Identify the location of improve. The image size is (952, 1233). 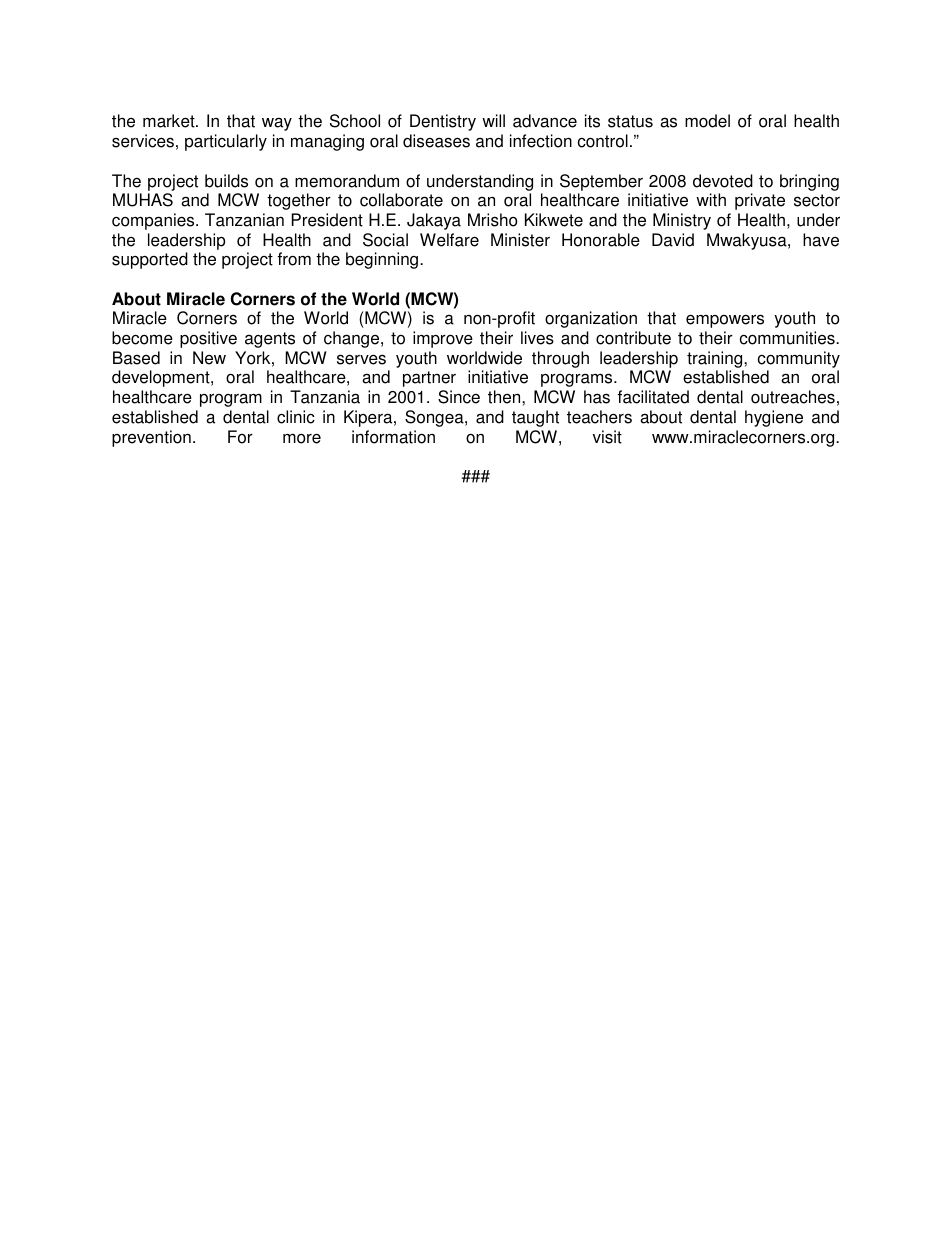
(443, 339).
